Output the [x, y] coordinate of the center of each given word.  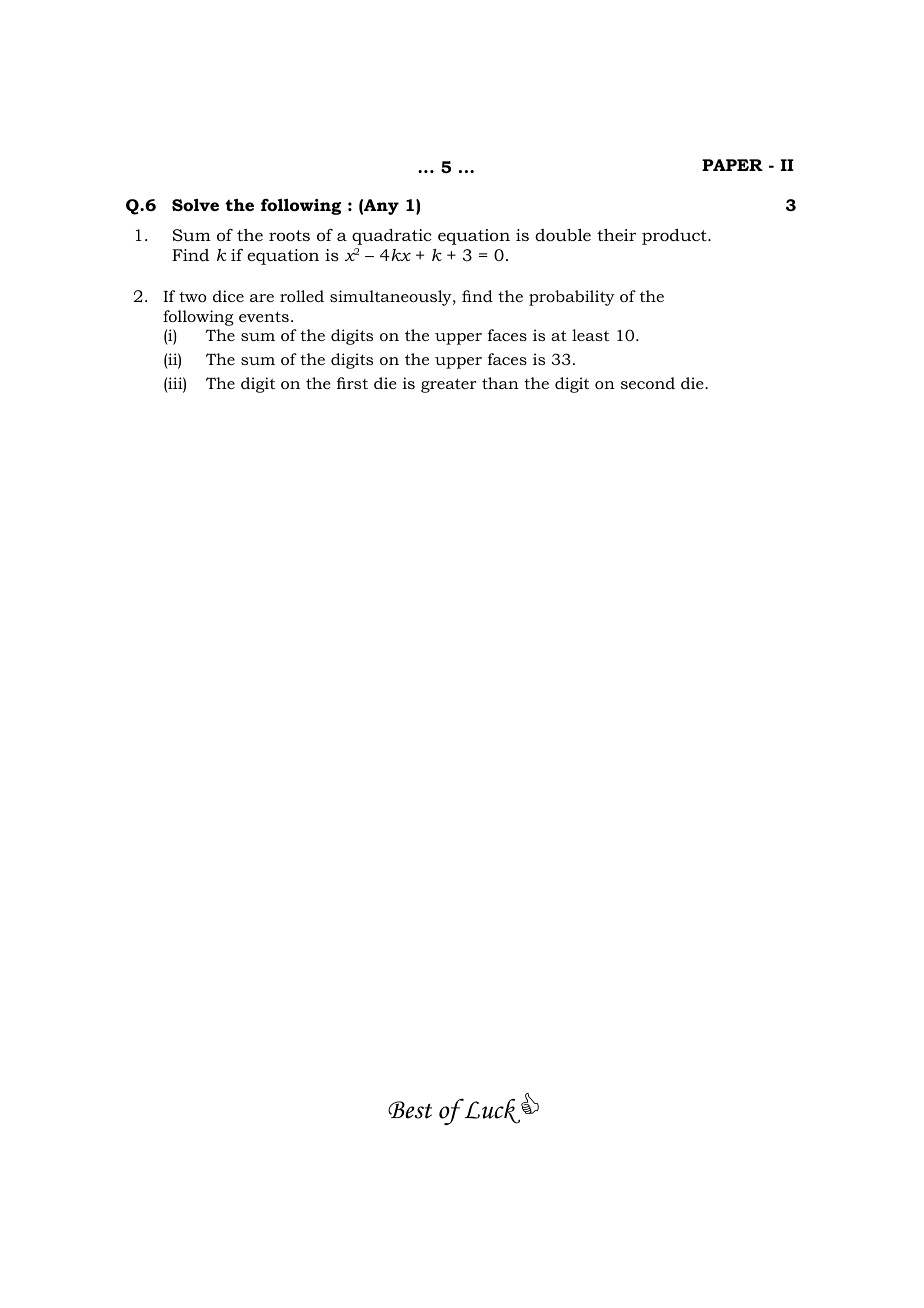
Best [410, 1110]
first [352, 383]
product [675, 236]
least [590, 335]
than [500, 383]
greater [448, 385]
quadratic [392, 237]
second [648, 383]
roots [289, 235]
